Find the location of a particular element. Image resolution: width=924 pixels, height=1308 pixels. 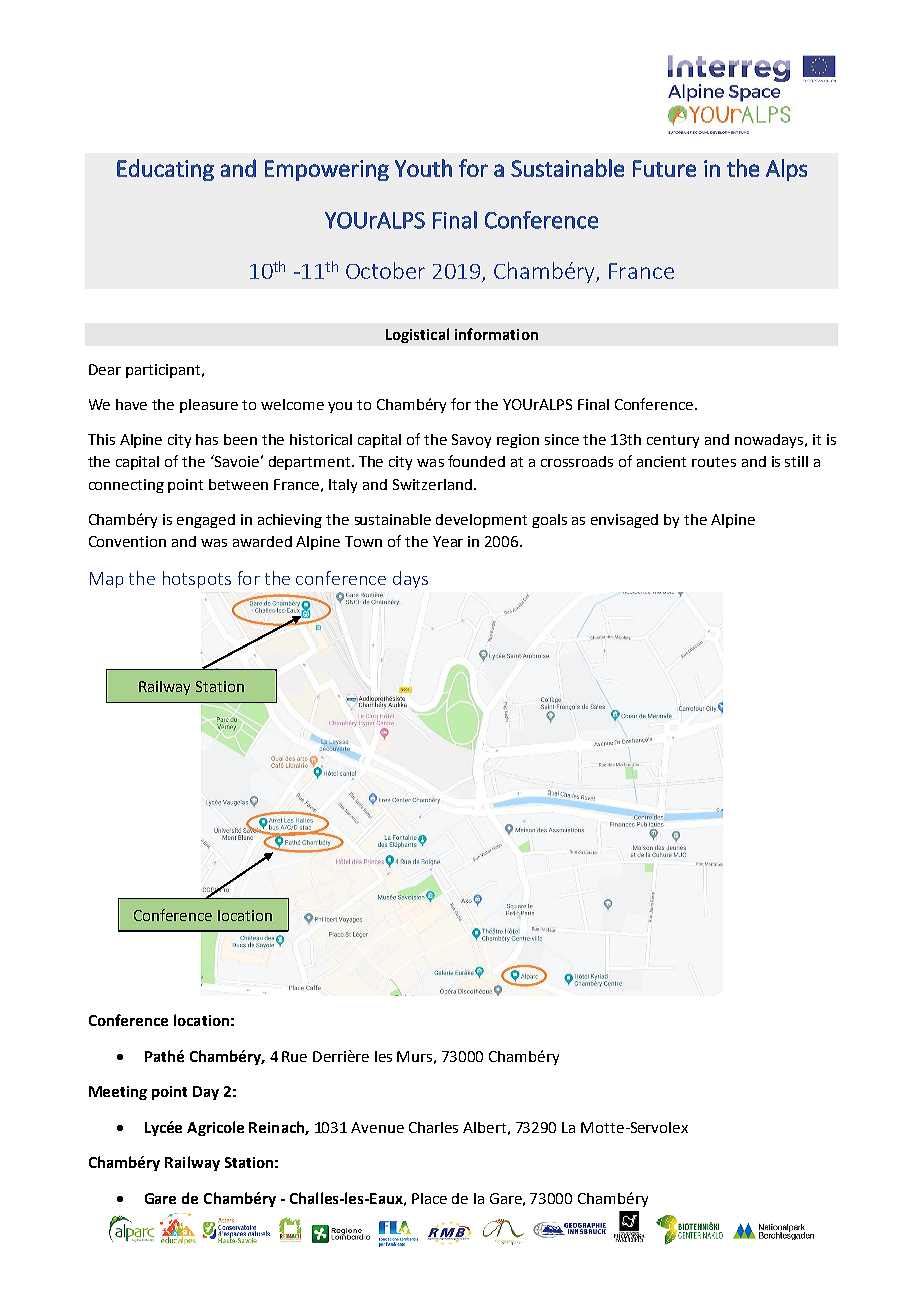

Savoy is located at coordinates (471, 441).
